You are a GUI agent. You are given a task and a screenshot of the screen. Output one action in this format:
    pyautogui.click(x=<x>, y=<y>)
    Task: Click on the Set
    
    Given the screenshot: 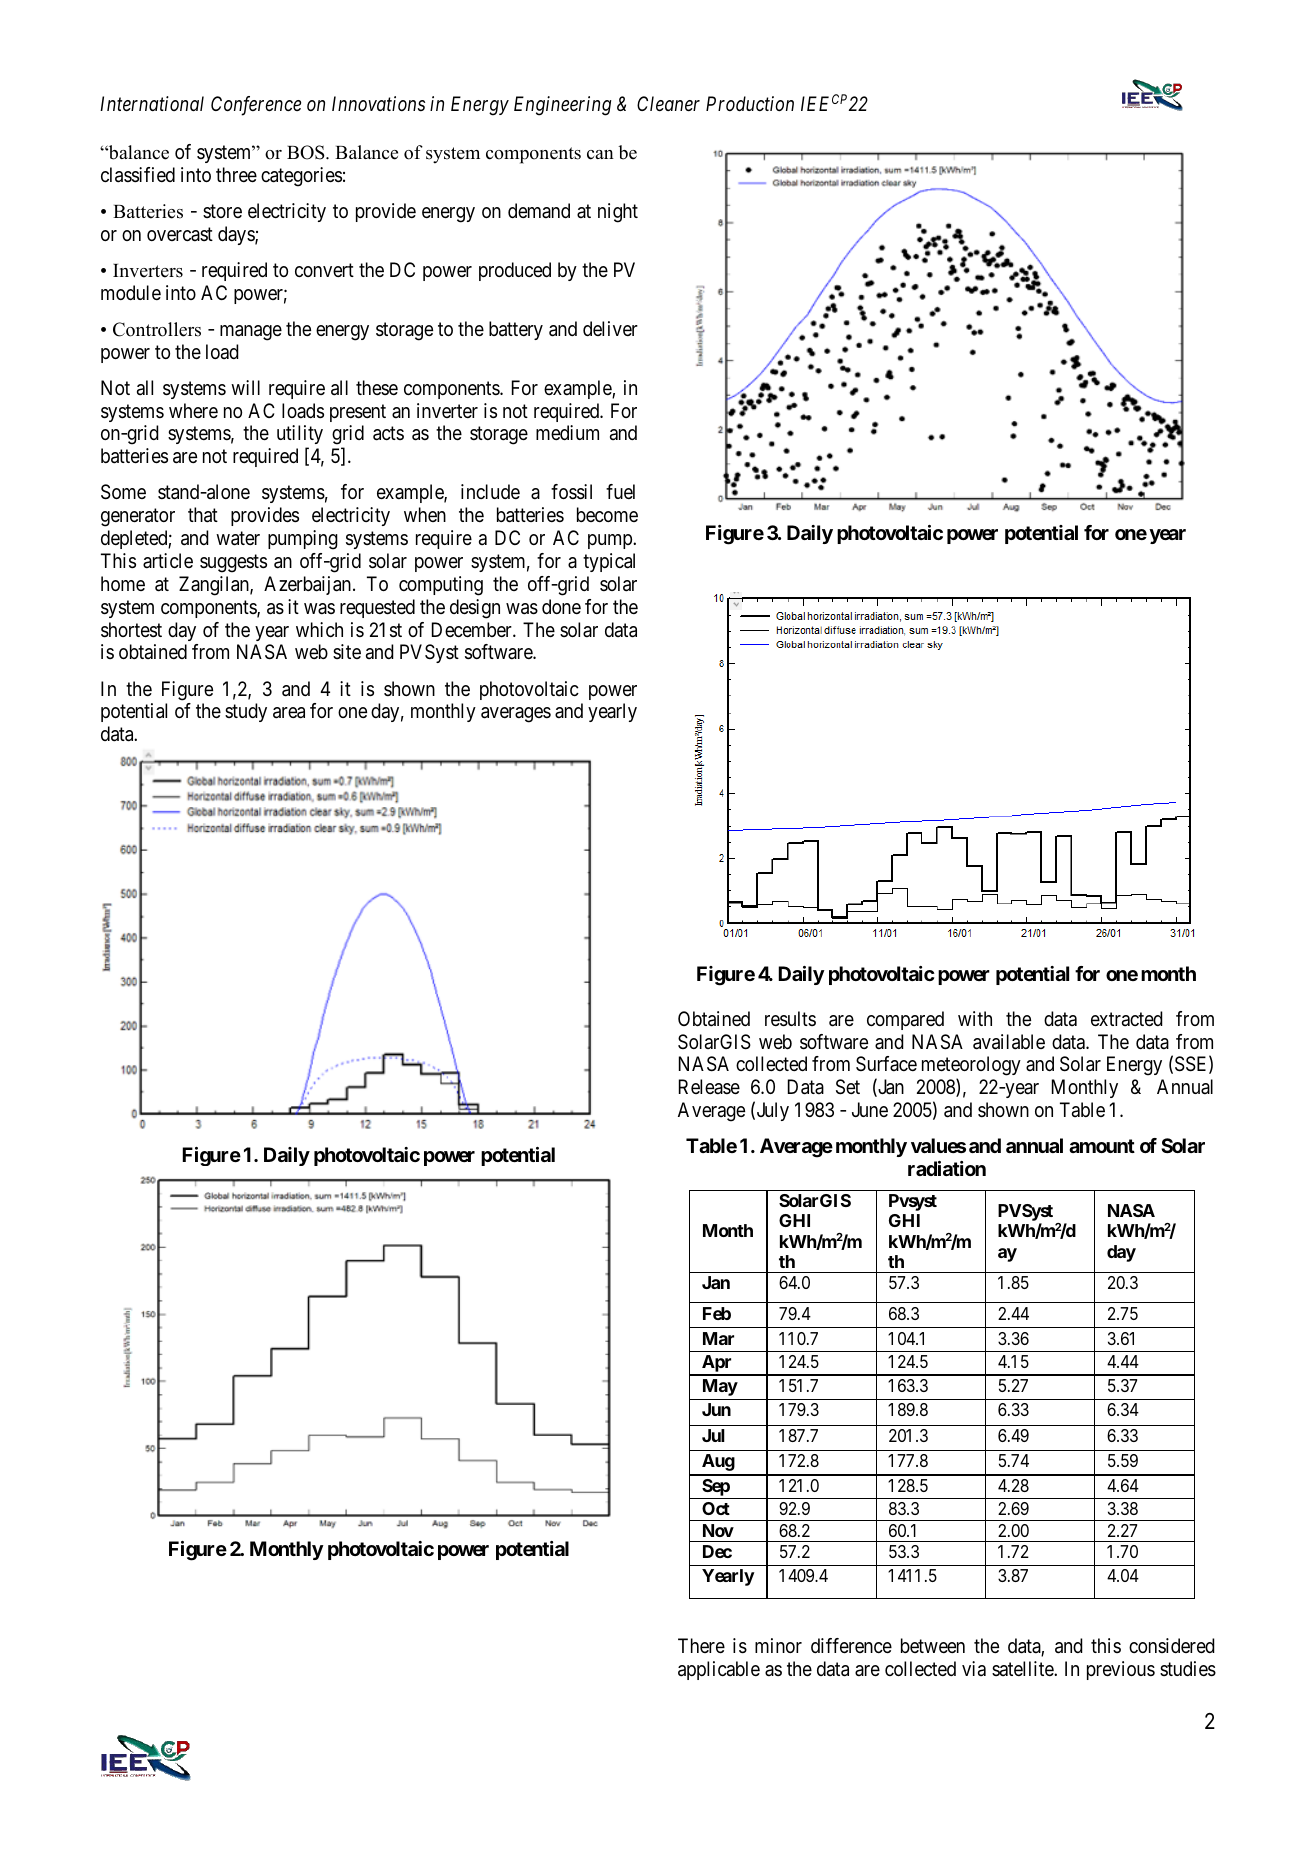 What is the action you would take?
    pyautogui.click(x=848, y=1087)
